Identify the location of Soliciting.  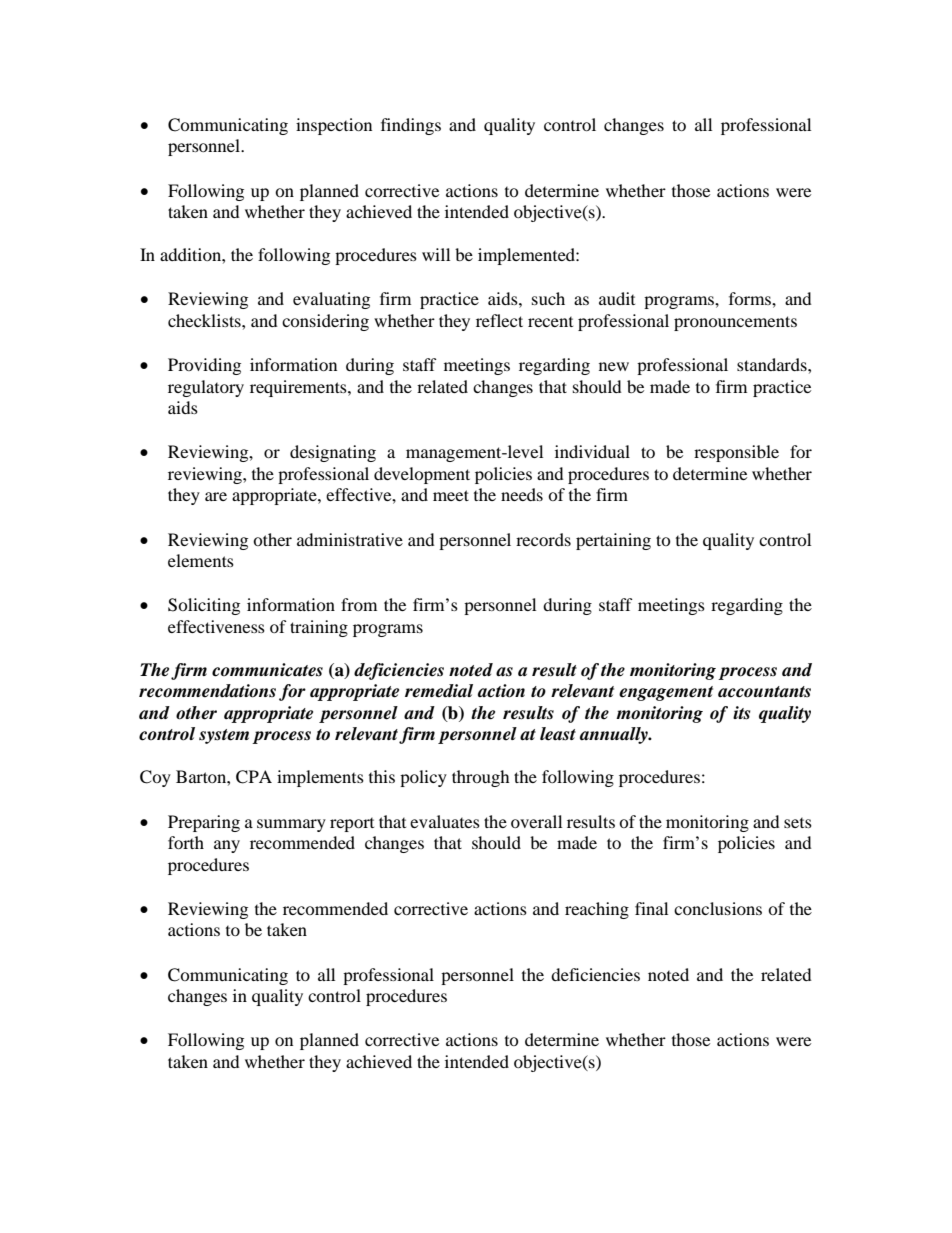
(204, 606).
